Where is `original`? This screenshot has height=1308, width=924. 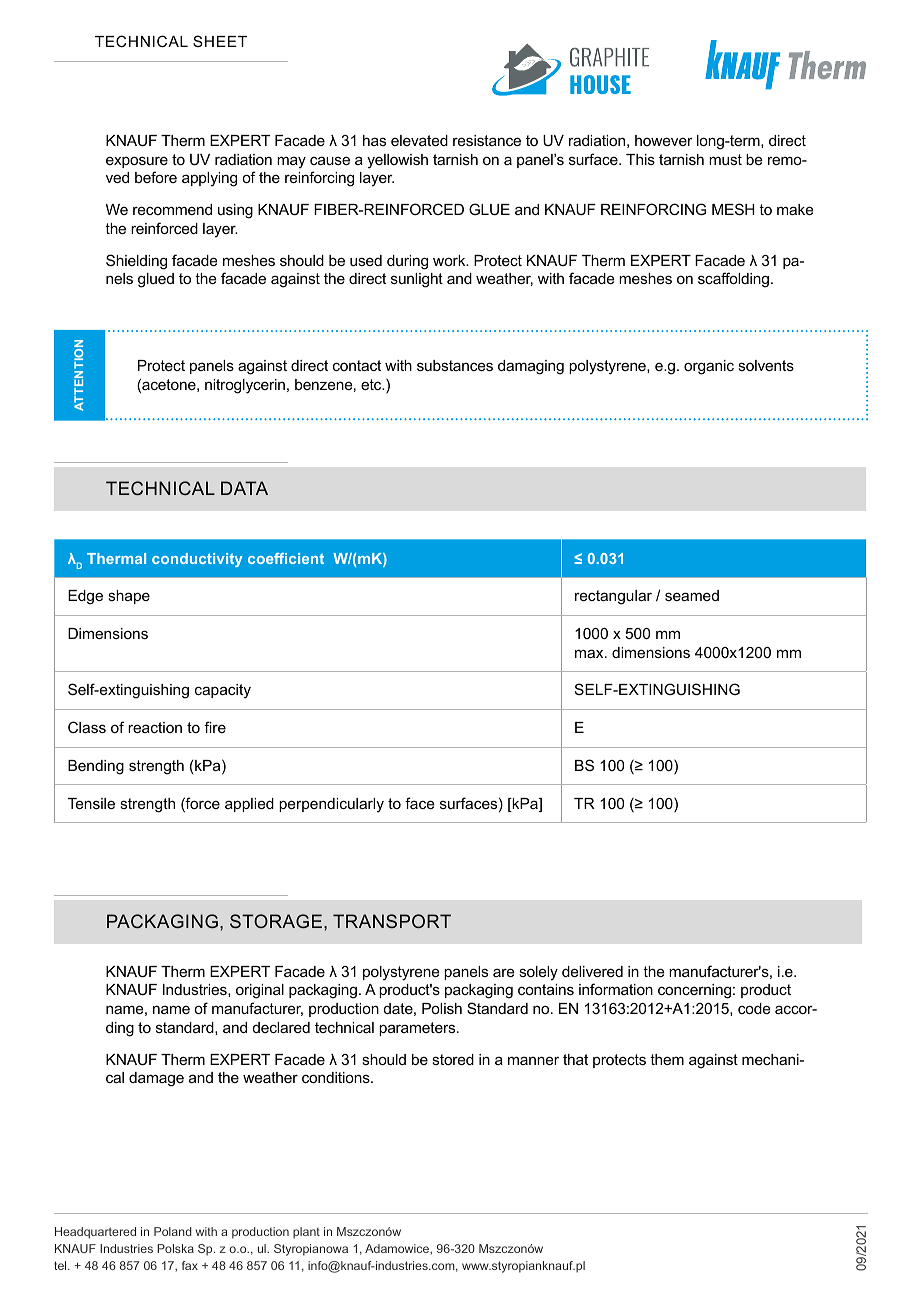
original is located at coordinates (260, 991).
